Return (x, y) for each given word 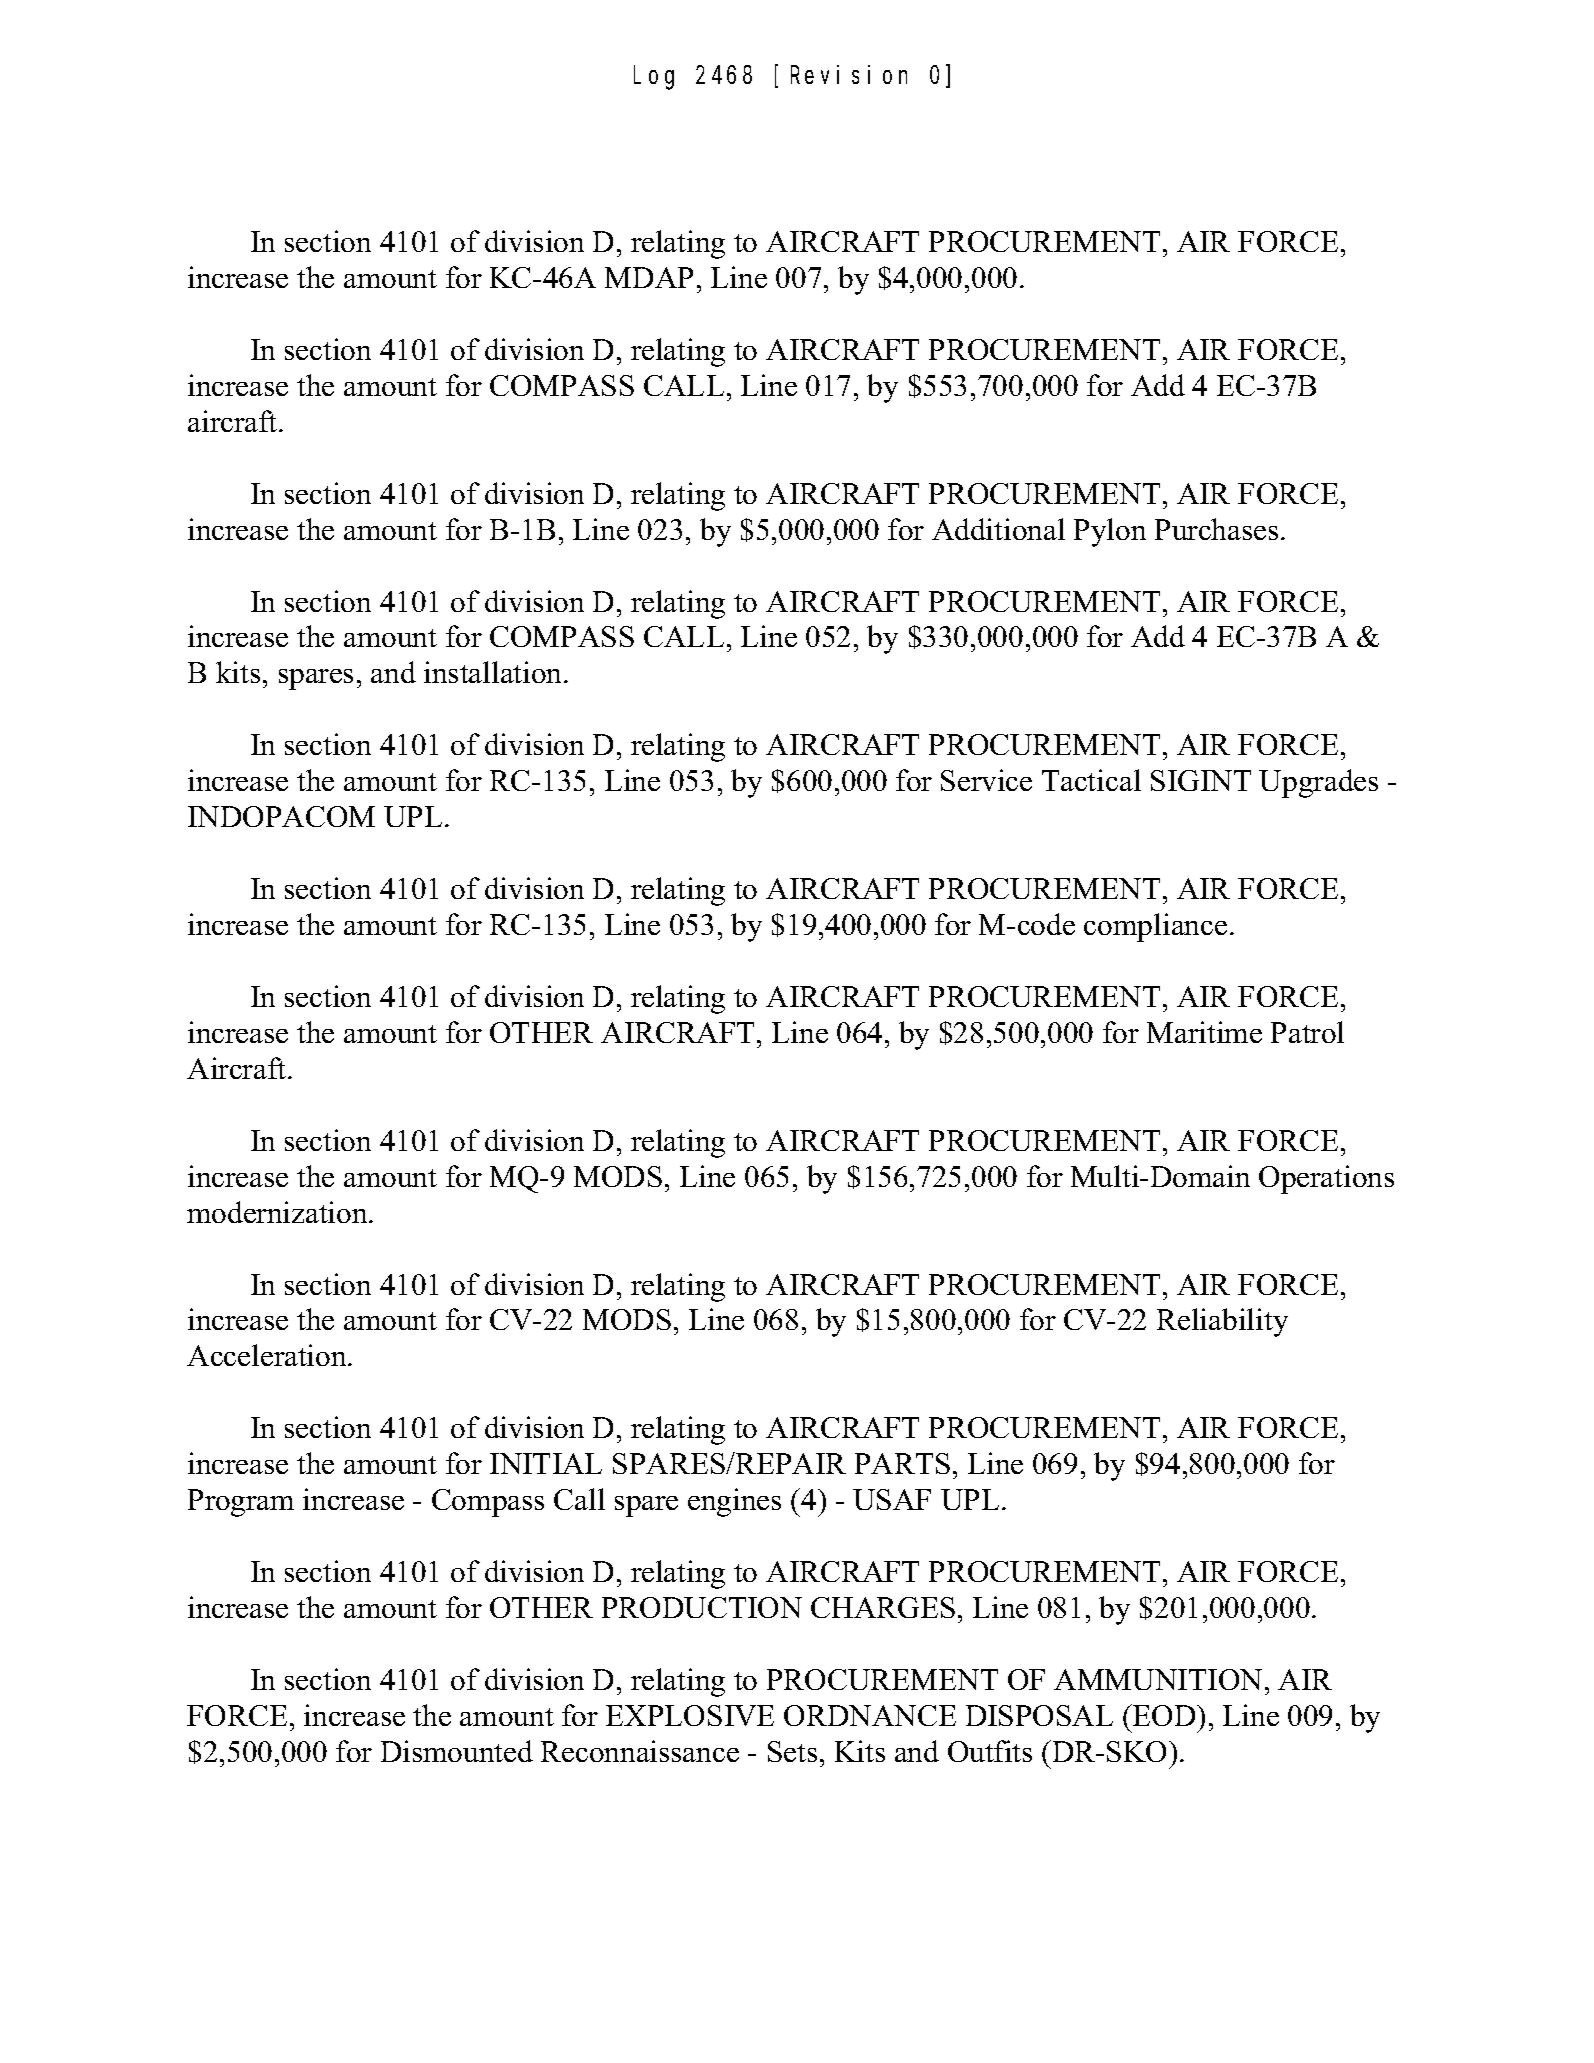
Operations (1326, 1179)
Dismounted (457, 1751)
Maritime (1204, 1032)
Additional (998, 529)
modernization (278, 1212)
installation (494, 672)
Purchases (1216, 529)
